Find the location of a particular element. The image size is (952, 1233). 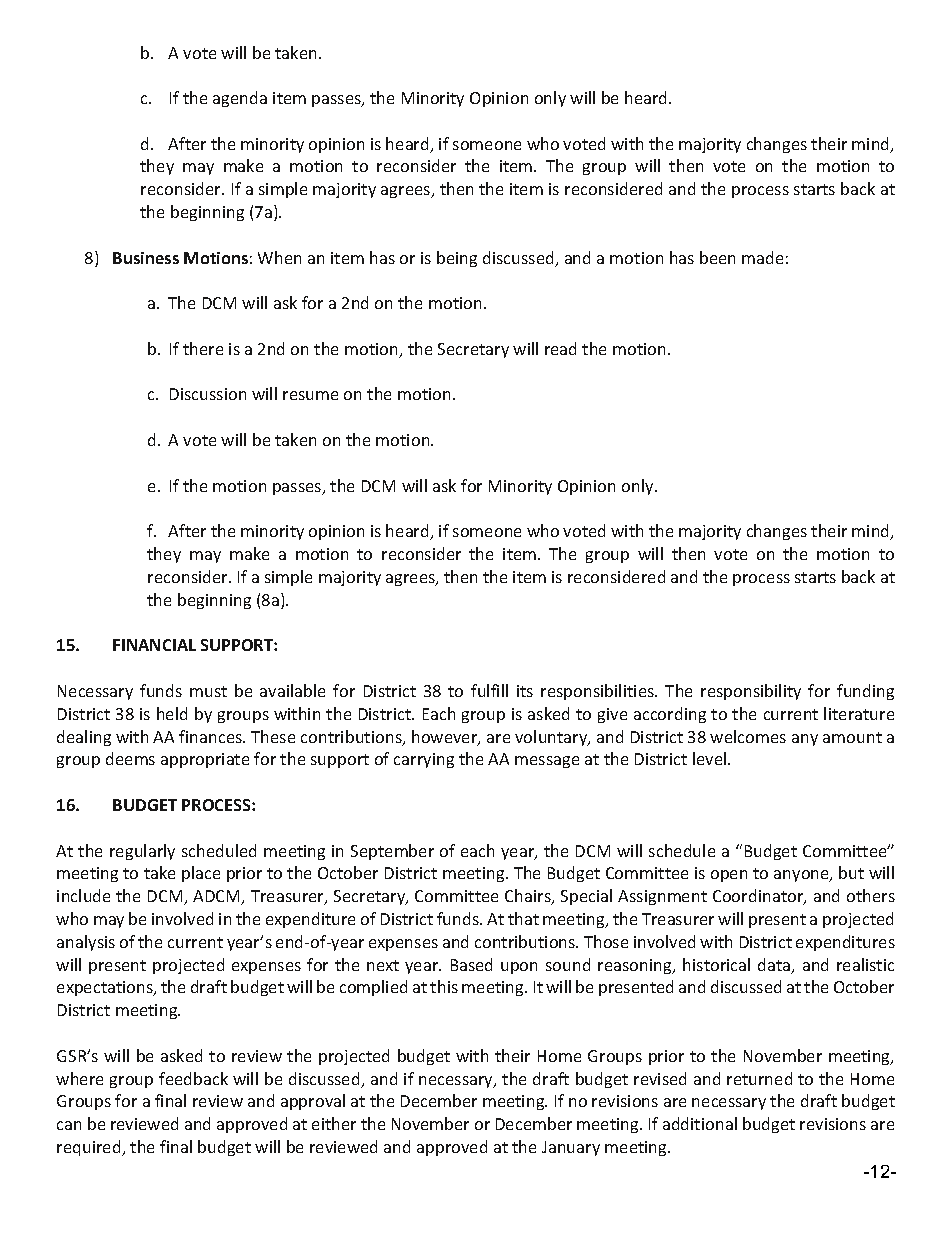

responsibility is located at coordinates (751, 692).
